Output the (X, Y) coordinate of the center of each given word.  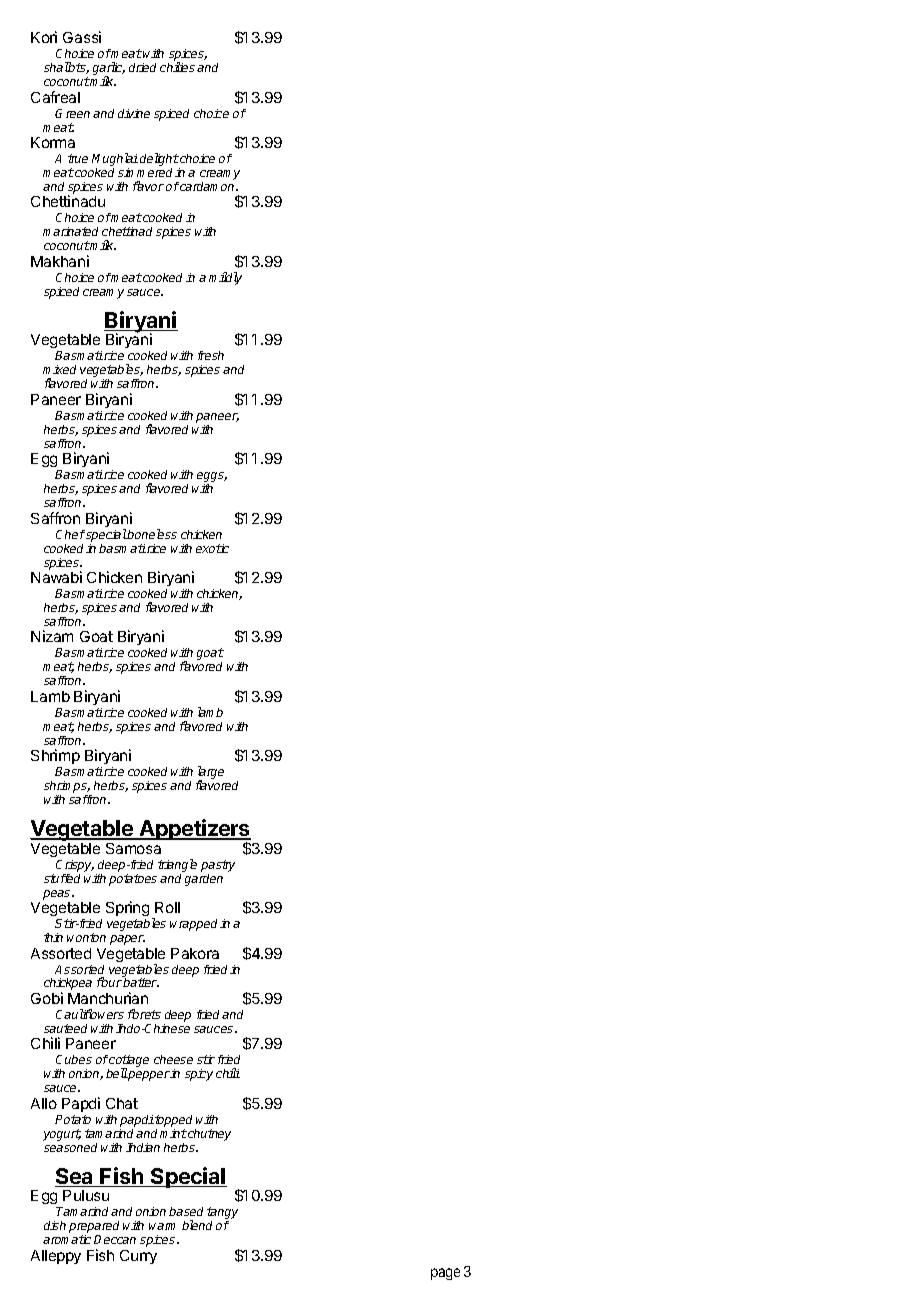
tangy (222, 1214)
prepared (94, 1228)
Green (72, 113)
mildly (225, 278)
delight (159, 161)
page (445, 1274)
